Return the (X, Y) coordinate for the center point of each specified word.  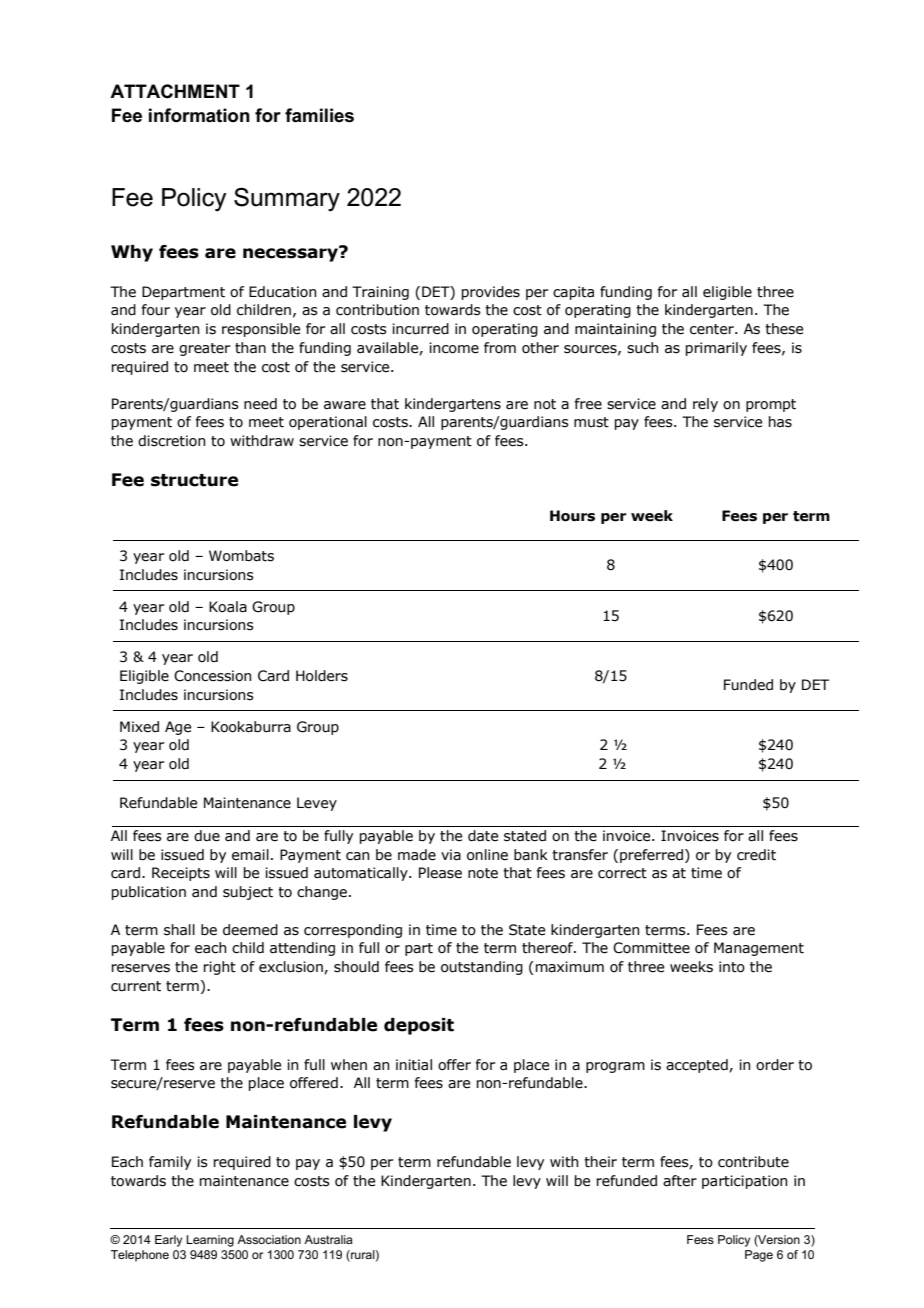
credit (756, 855)
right (220, 968)
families (319, 115)
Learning (210, 1241)
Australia (328, 1239)
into (732, 967)
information (199, 115)
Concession (213, 676)
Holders (322, 676)
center (713, 329)
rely (705, 405)
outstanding (482, 968)
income (454, 348)
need (260, 404)
